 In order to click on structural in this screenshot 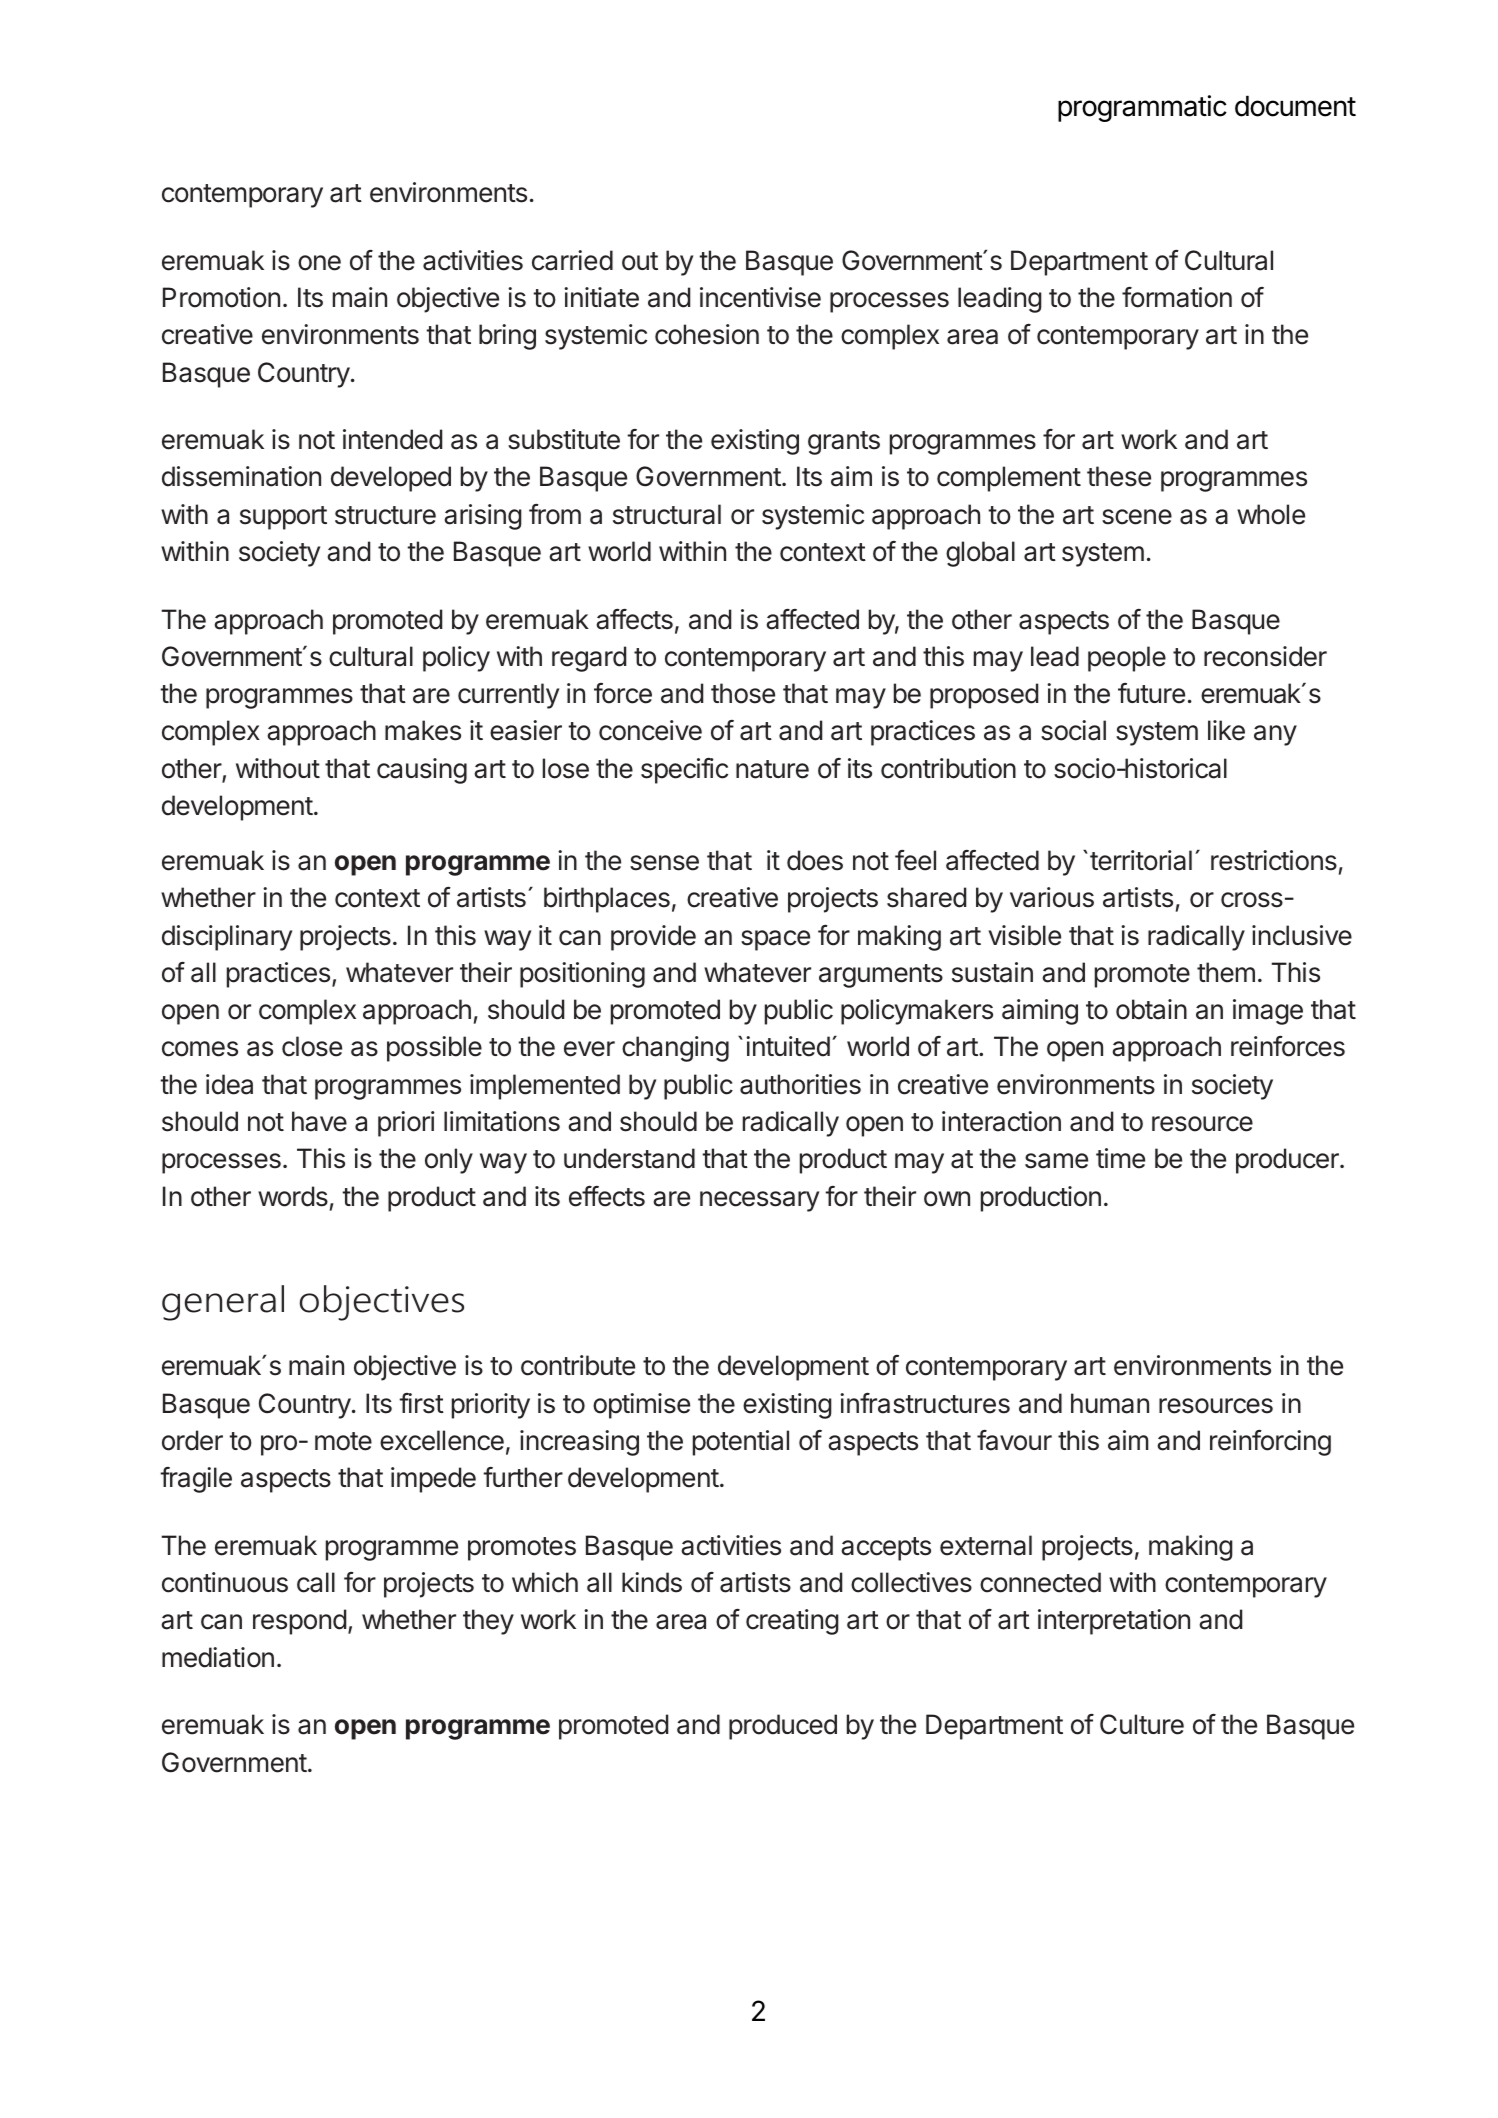, I will do `click(667, 514)`.
